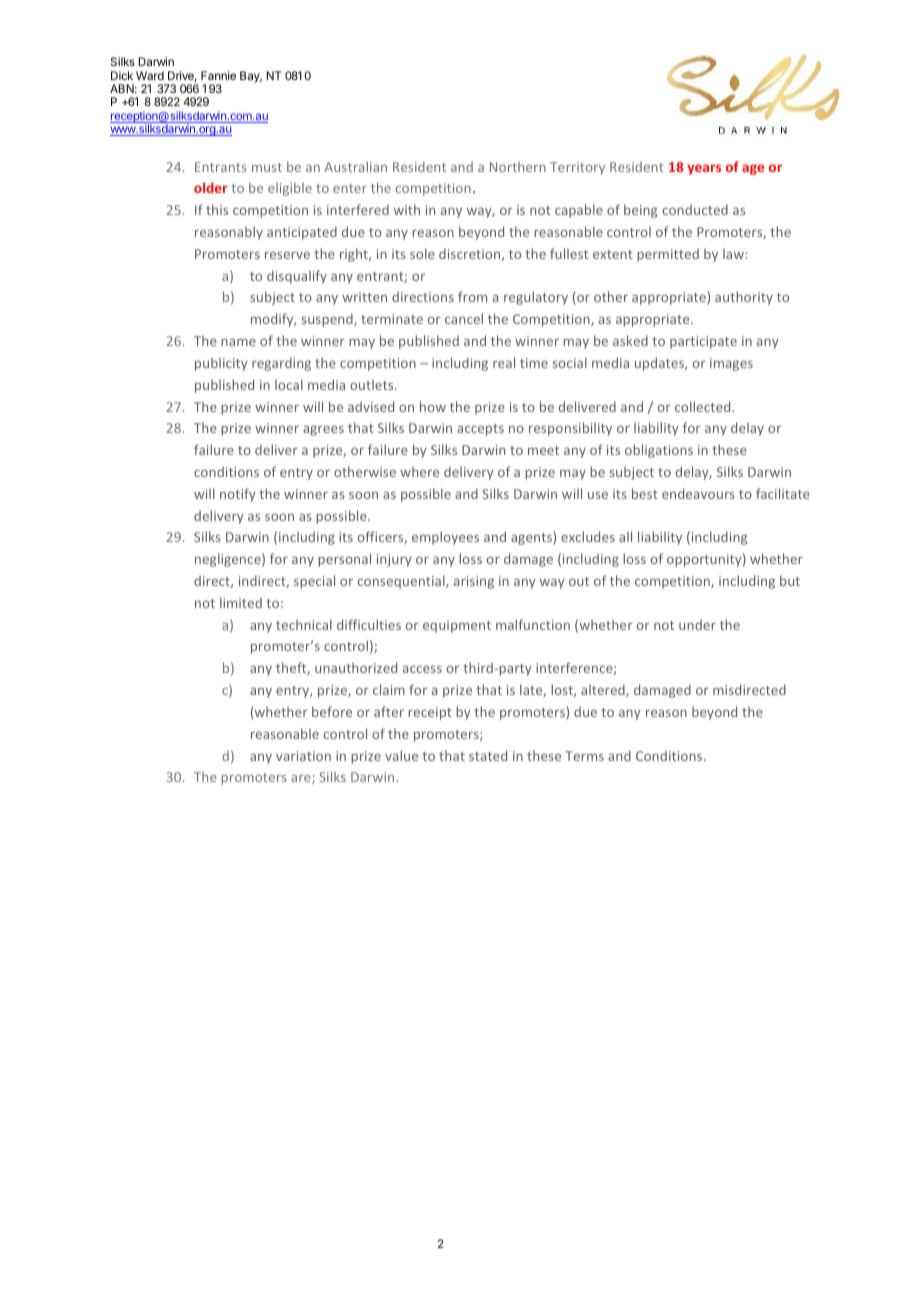  Describe the element at coordinates (704, 169) in the screenshot. I see `years` at that location.
